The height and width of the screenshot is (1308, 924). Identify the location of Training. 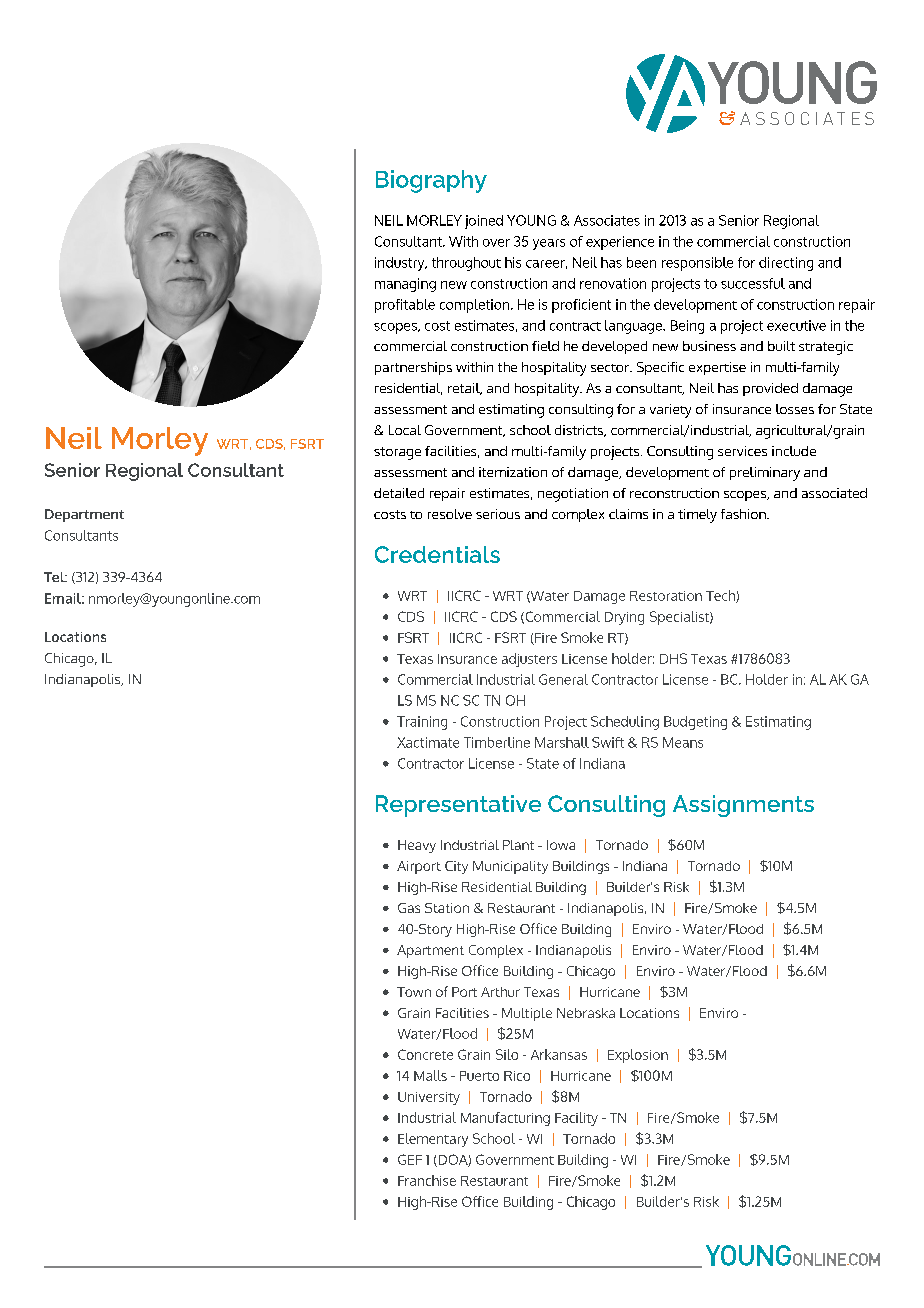
(422, 723).
